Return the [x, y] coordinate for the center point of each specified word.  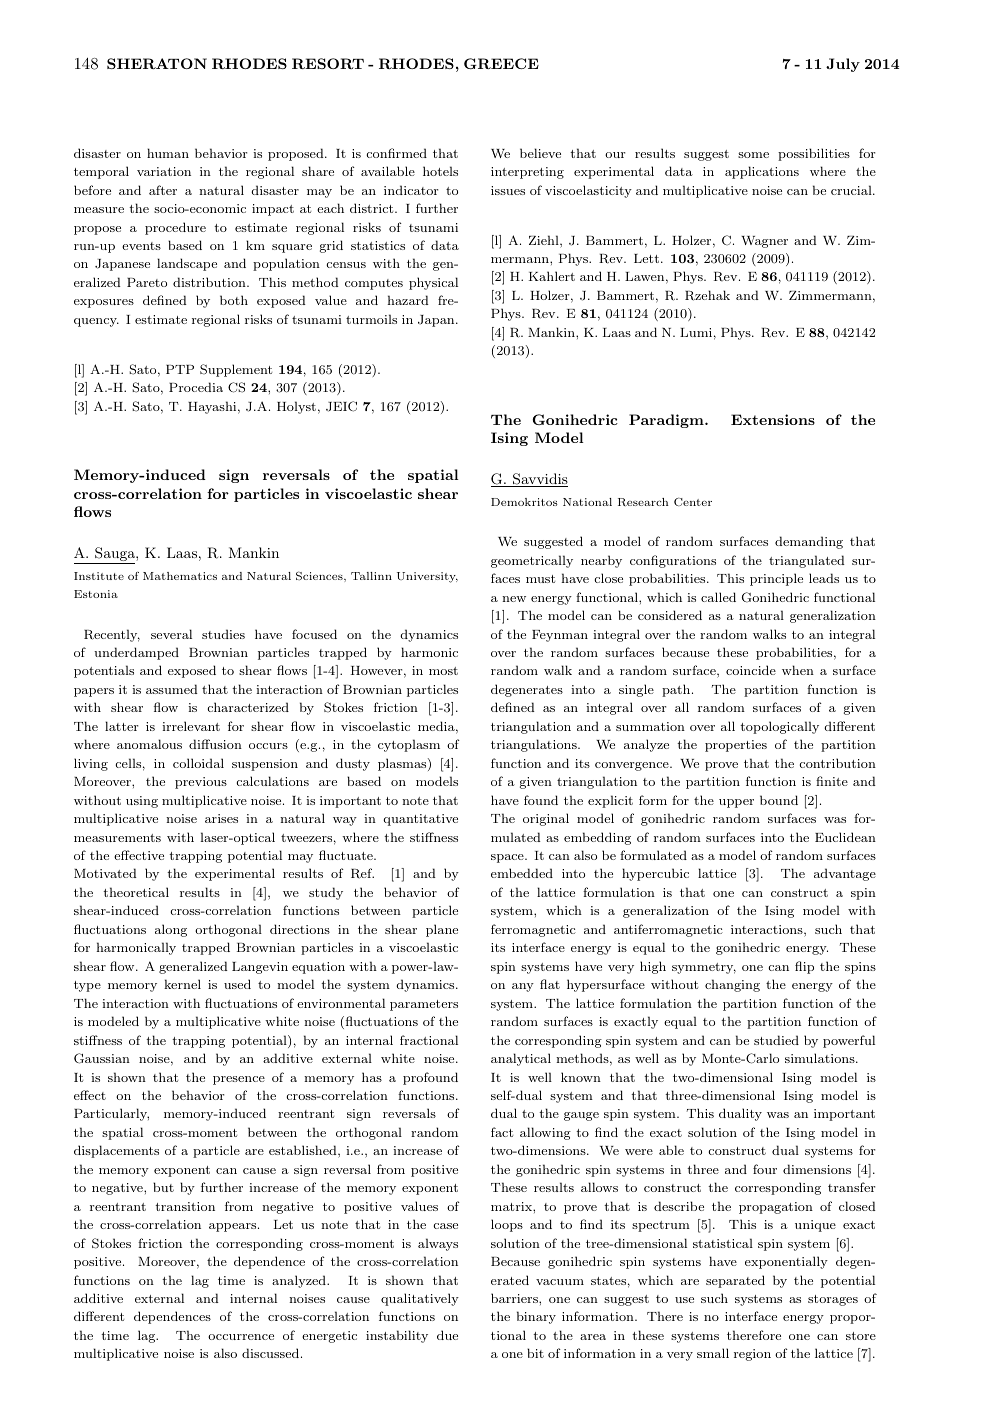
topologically [779, 727]
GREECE [501, 63]
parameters [424, 1005]
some [753, 155]
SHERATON [157, 63]
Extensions [773, 419]
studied [776, 1040]
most [443, 671]
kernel [182, 984]
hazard [408, 300]
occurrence [241, 1337]
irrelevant [191, 726]
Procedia [196, 387]
